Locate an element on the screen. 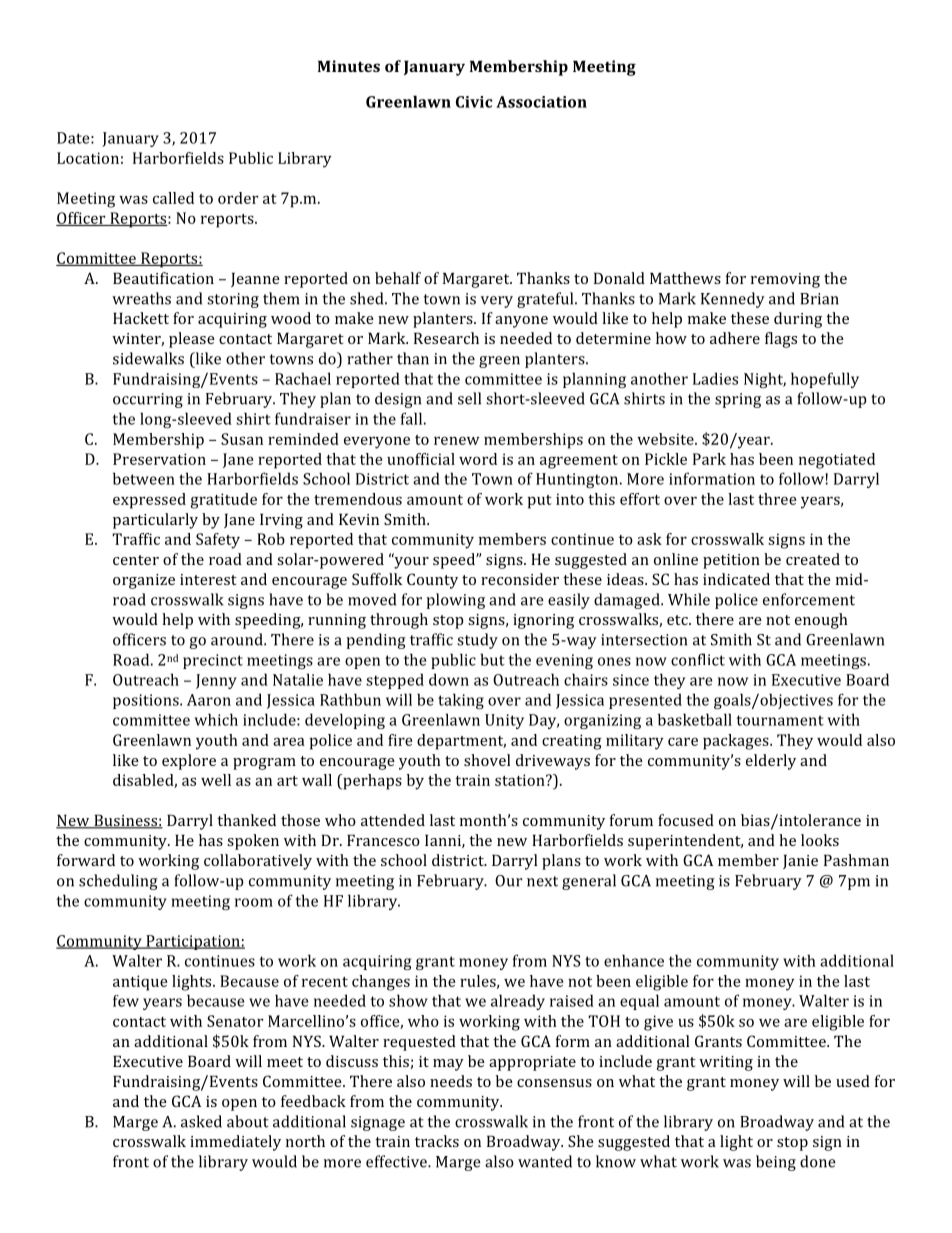 This screenshot has width=952, height=1233. adhere is located at coordinates (735, 338).
